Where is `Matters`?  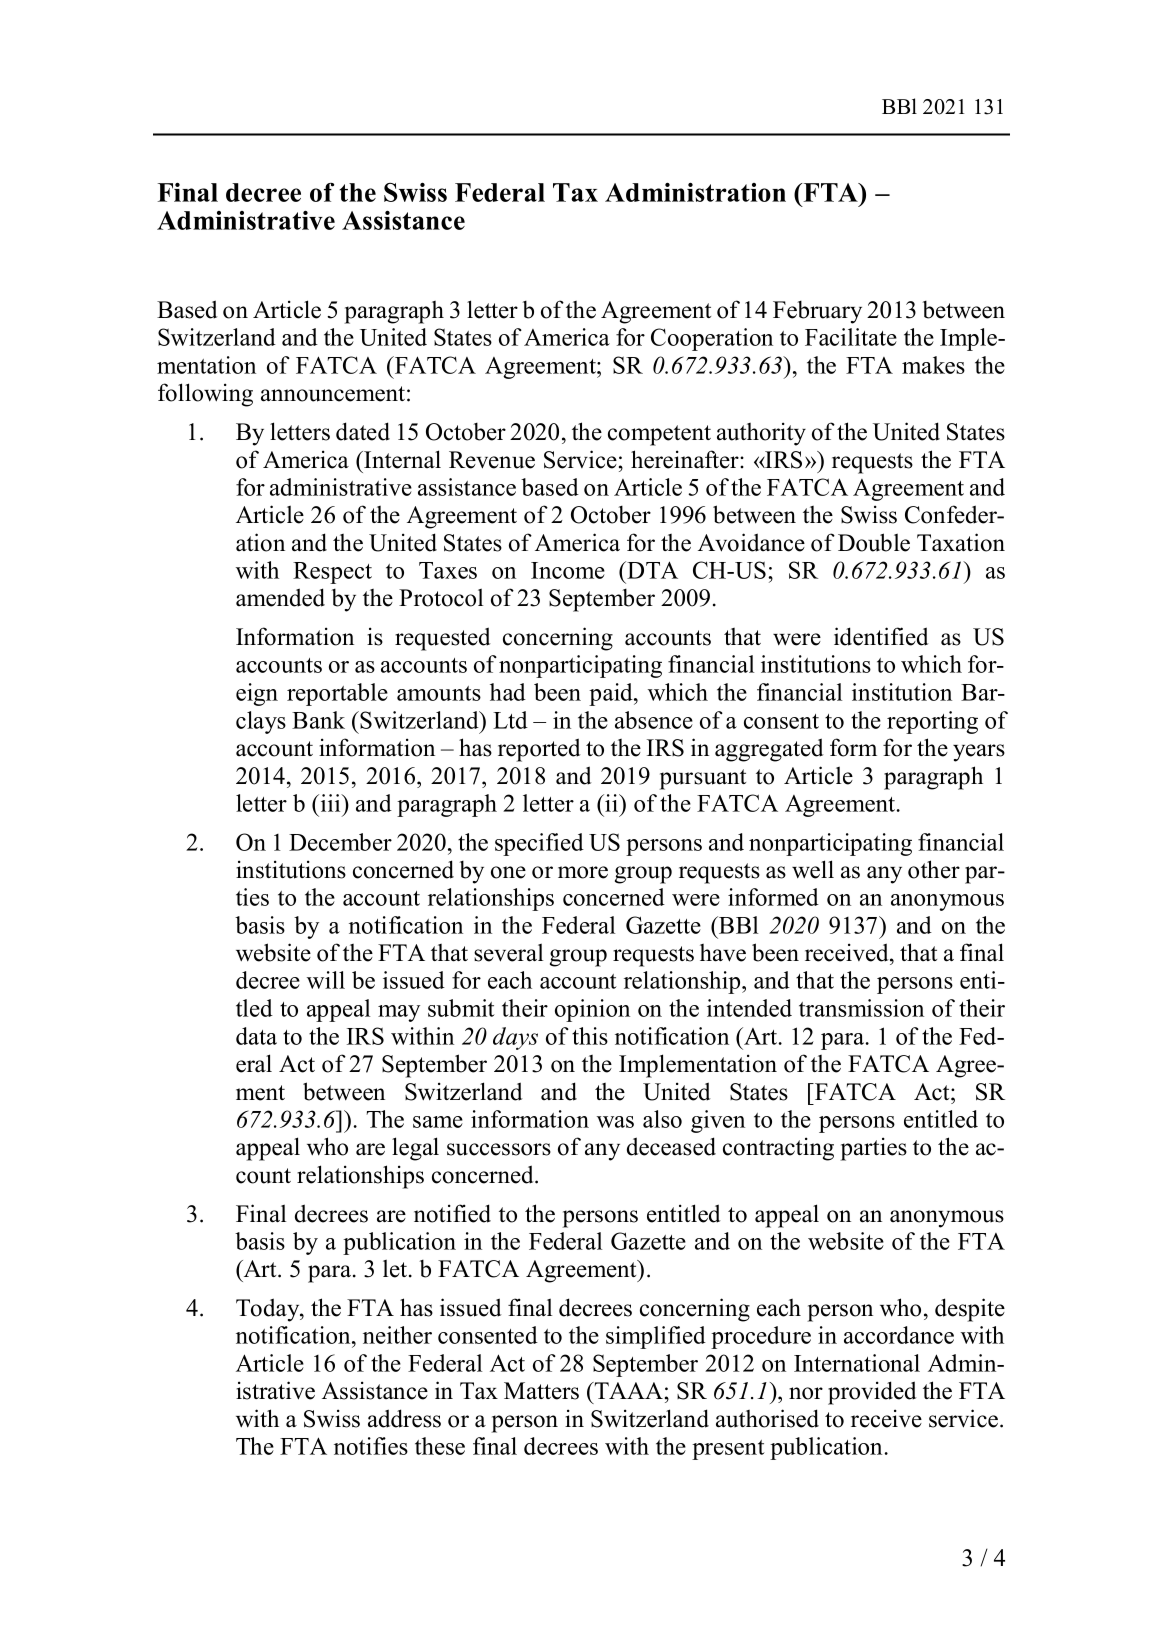 Matters is located at coordinates (541, 1391).
